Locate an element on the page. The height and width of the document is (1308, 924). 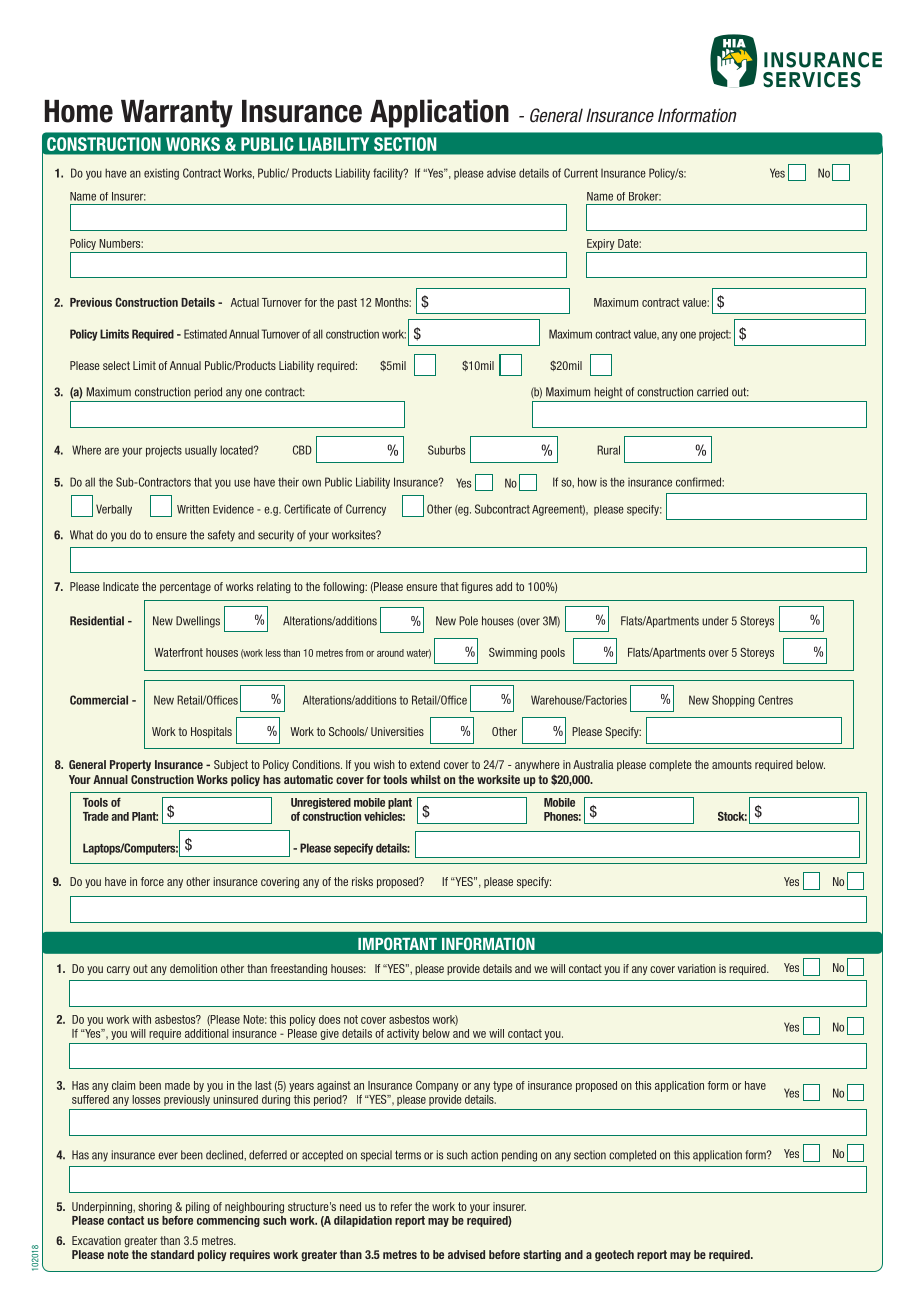
existing is located at coordinates (161, 174).
